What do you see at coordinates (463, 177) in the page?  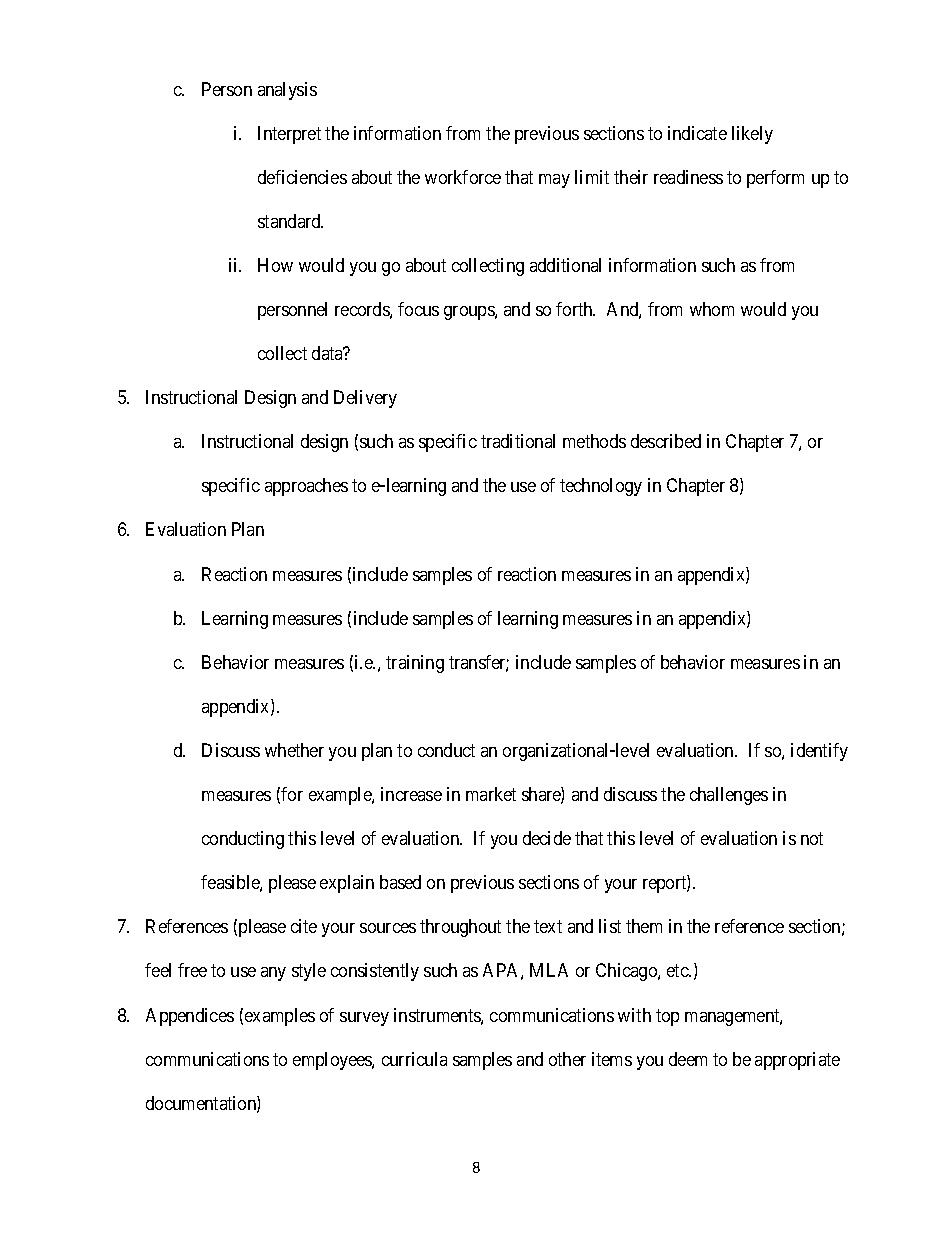 I see `workforce` at bounding box center [463, 177].
